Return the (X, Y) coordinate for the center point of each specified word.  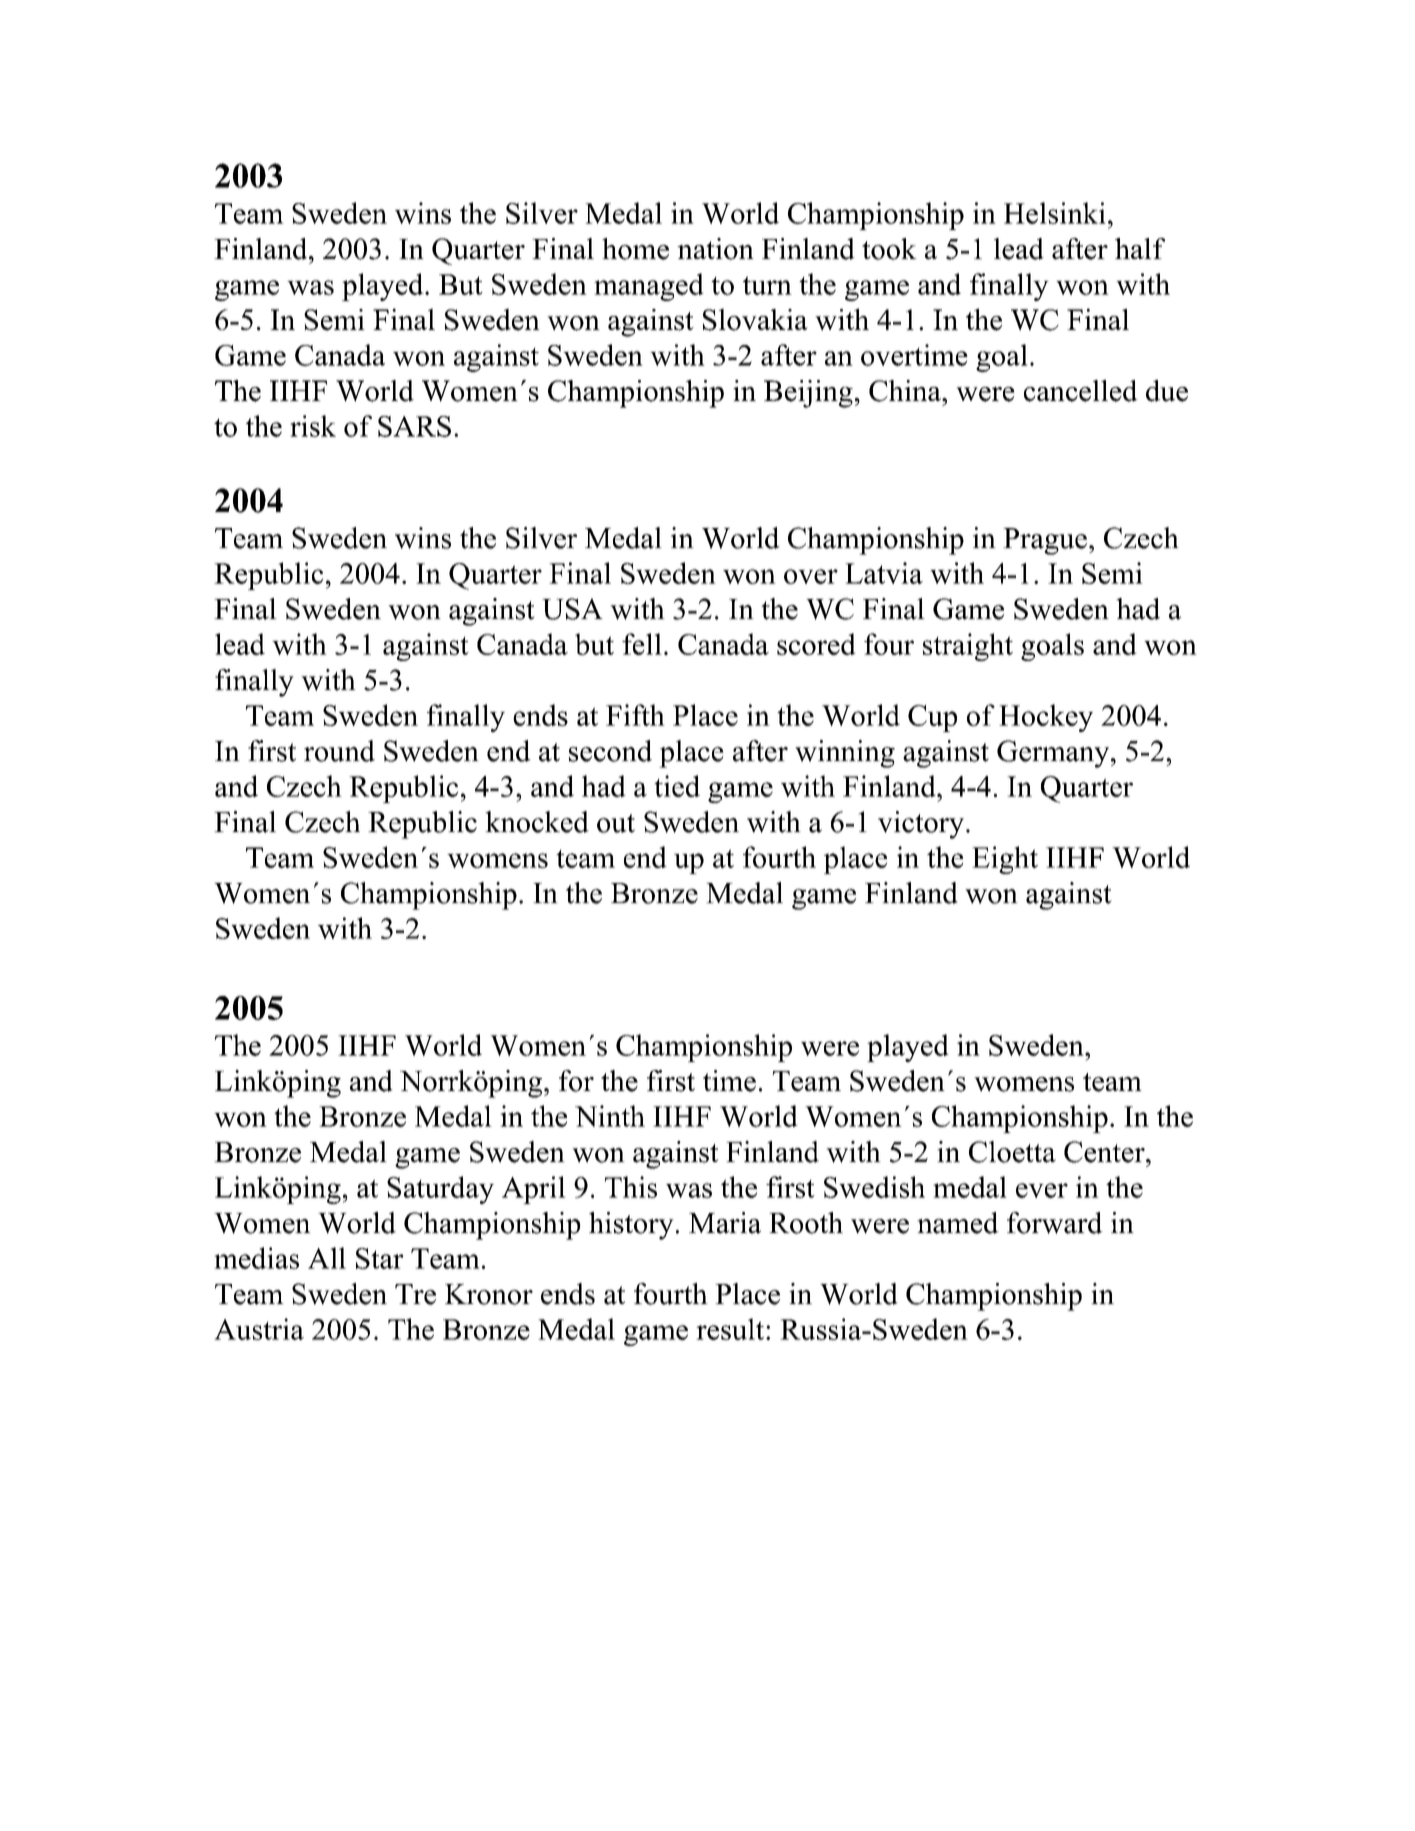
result (731, 1329)
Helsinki (1055, 213)
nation (715, 249)
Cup (932, 718)
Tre (415, 1294)
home (635, 249)
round (339, 751)
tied (677, 786)
